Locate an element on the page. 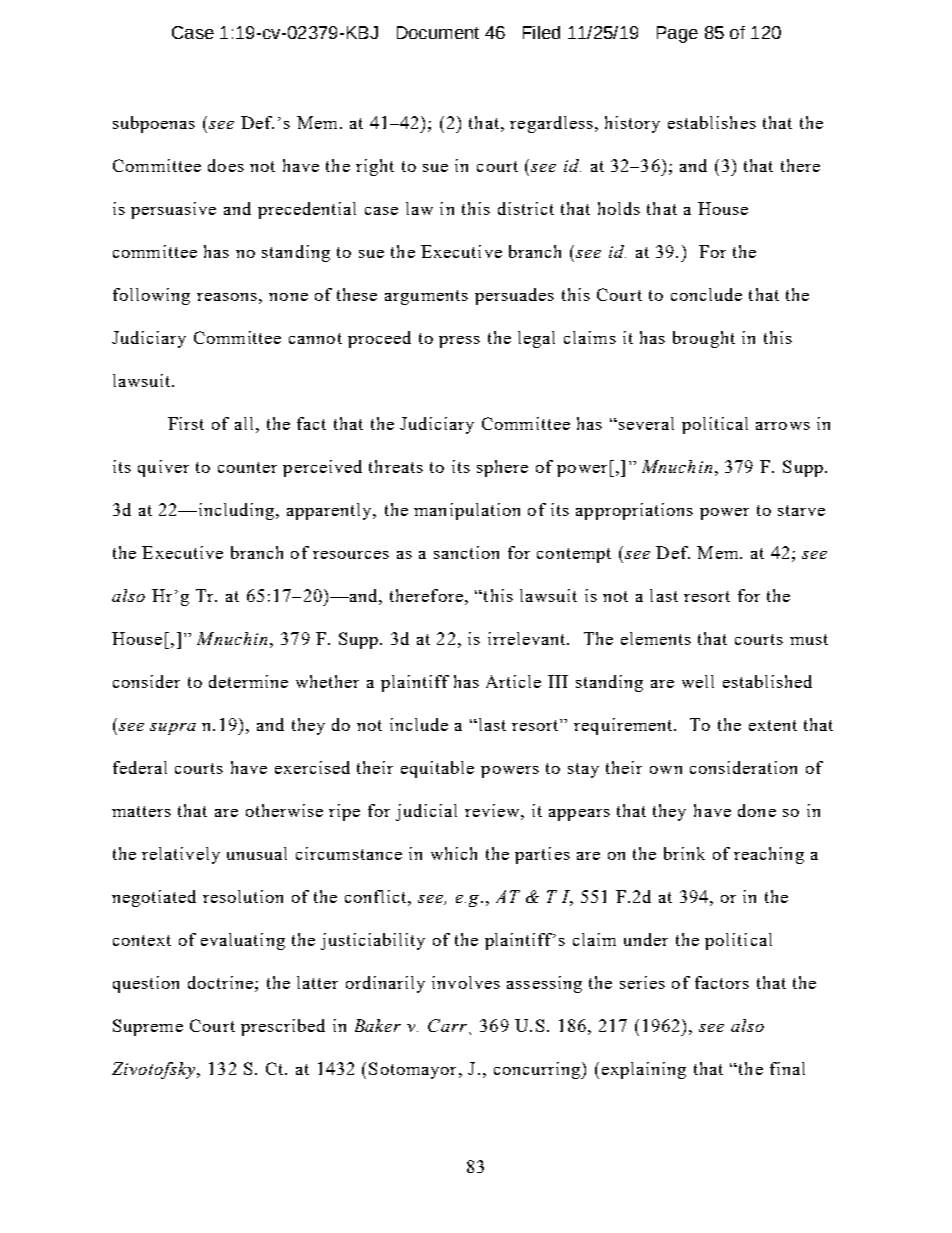 The image size is (952, 1233). final is located at coordinates (787, 1068).
